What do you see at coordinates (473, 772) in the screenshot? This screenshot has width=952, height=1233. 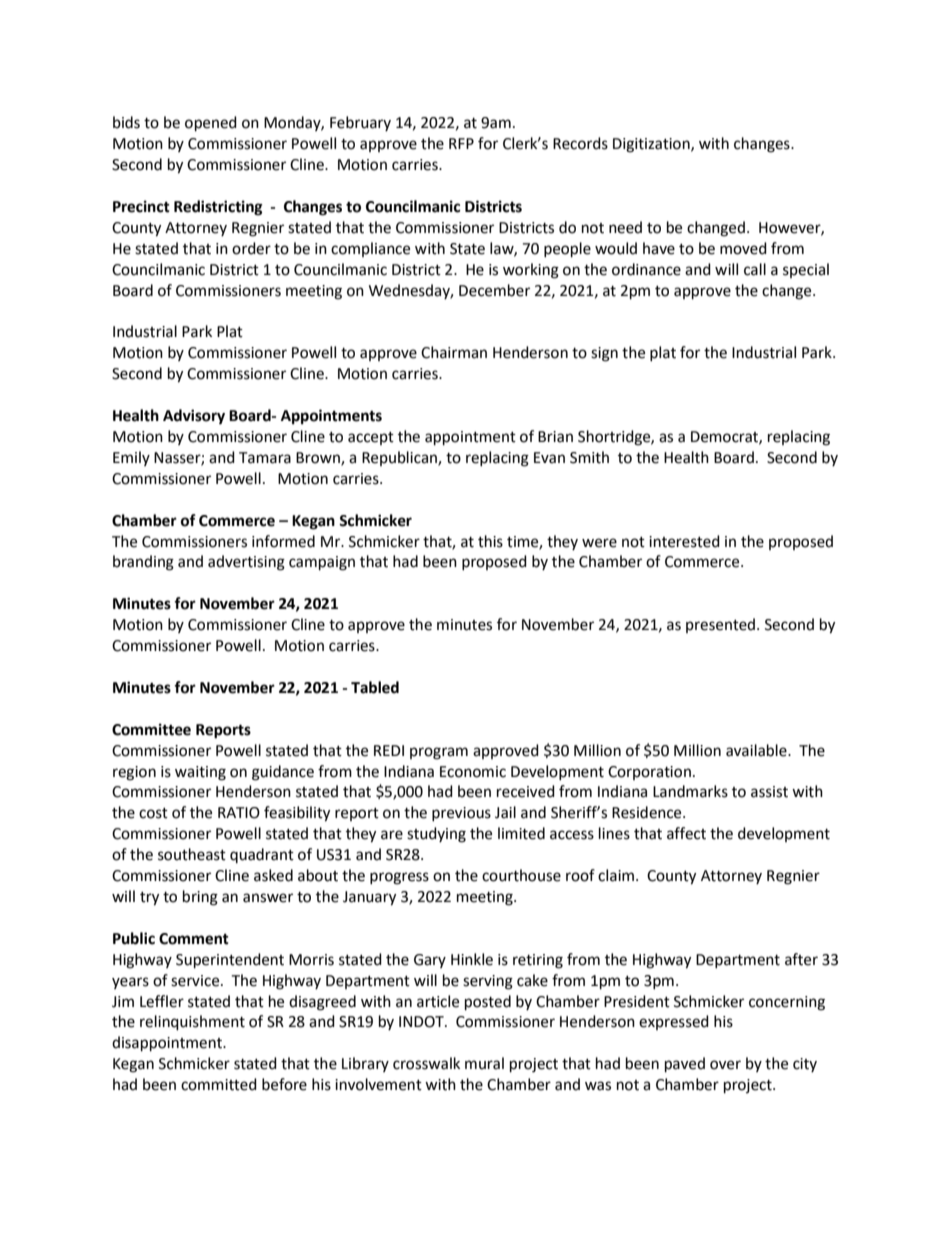 I see `Economic` at bounding box center [473, 772].
